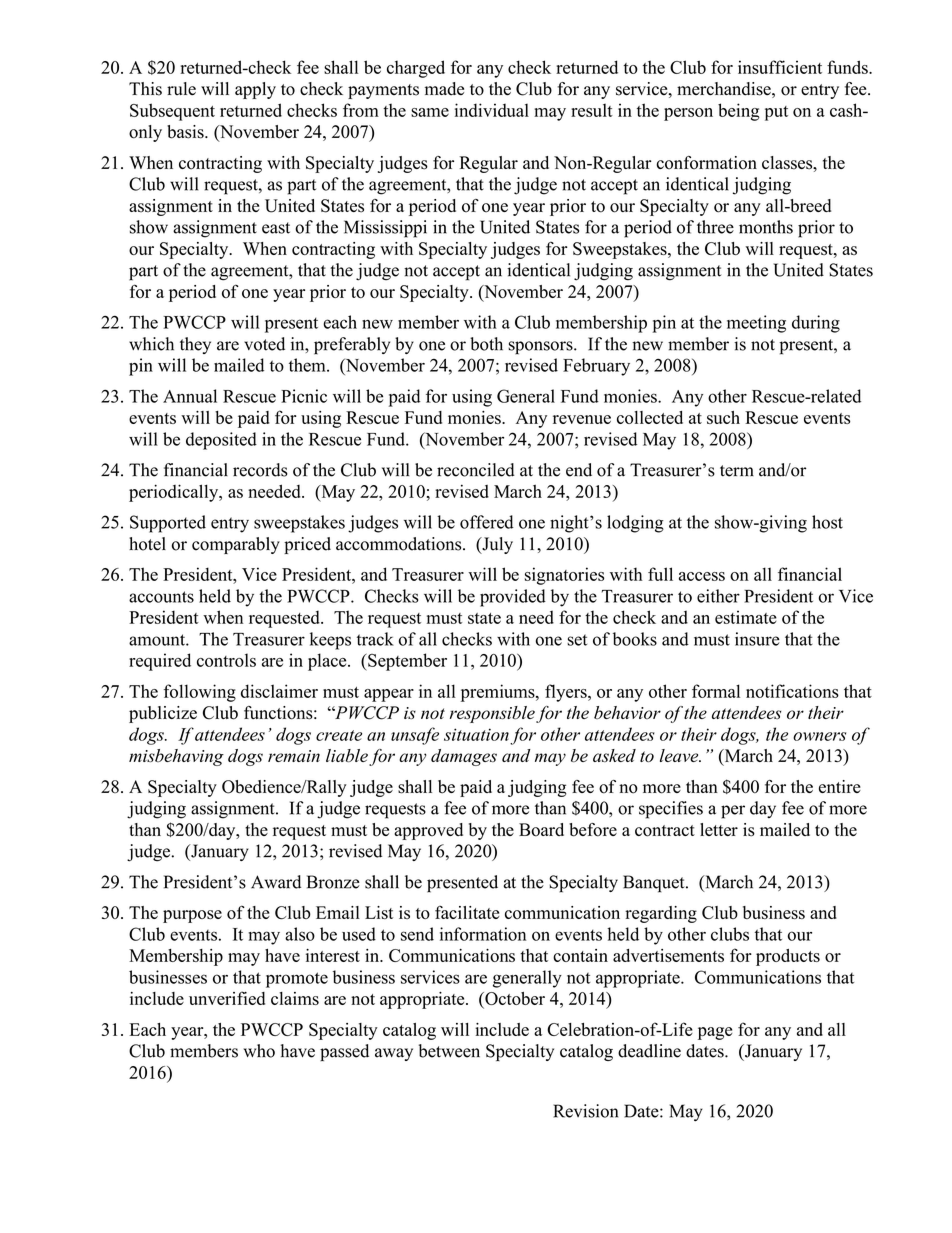 The image size is (952, 1233). I want to click on being, so click(739, 112).
